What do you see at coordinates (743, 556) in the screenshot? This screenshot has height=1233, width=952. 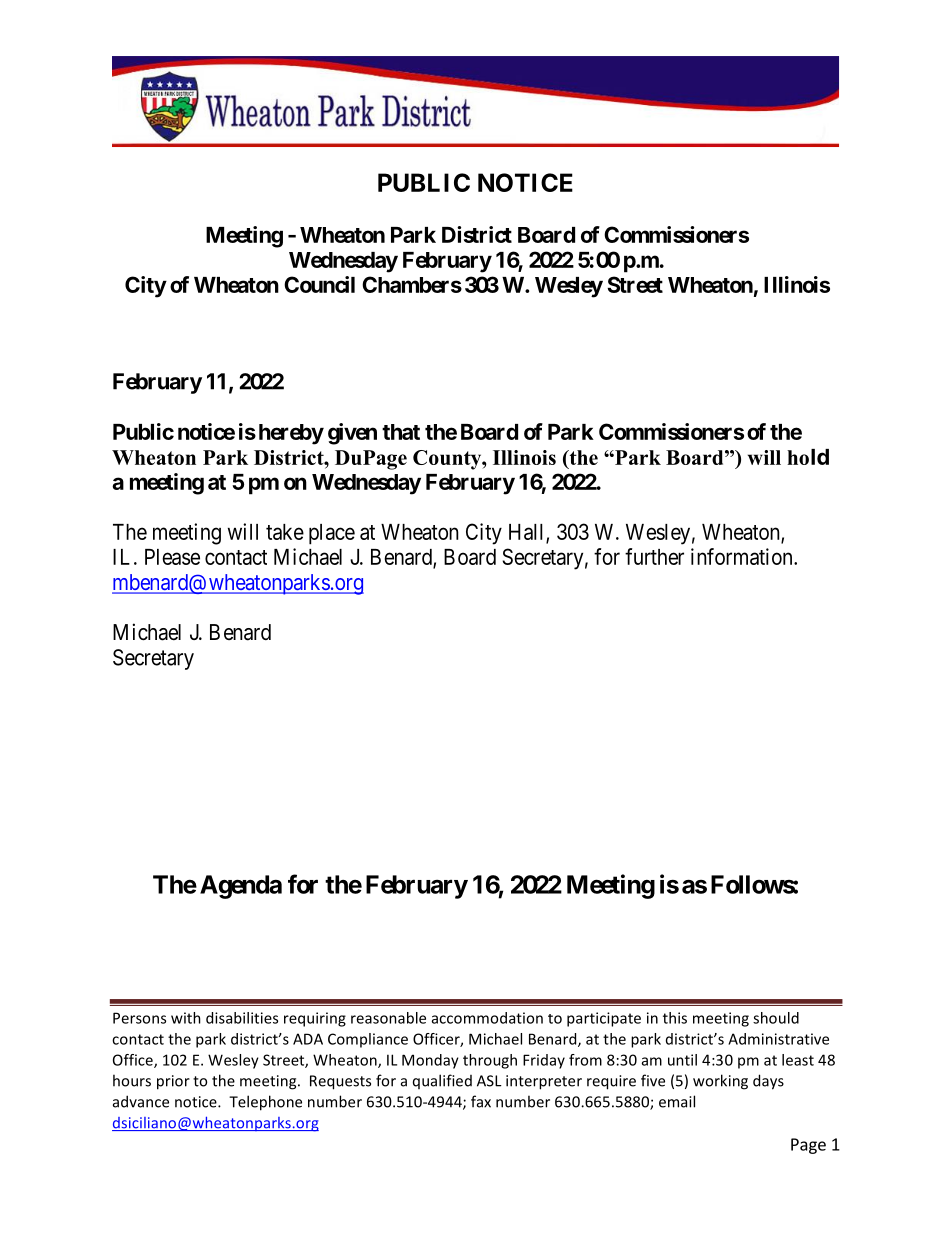 I see `information` at bounding box center [743, 556].
